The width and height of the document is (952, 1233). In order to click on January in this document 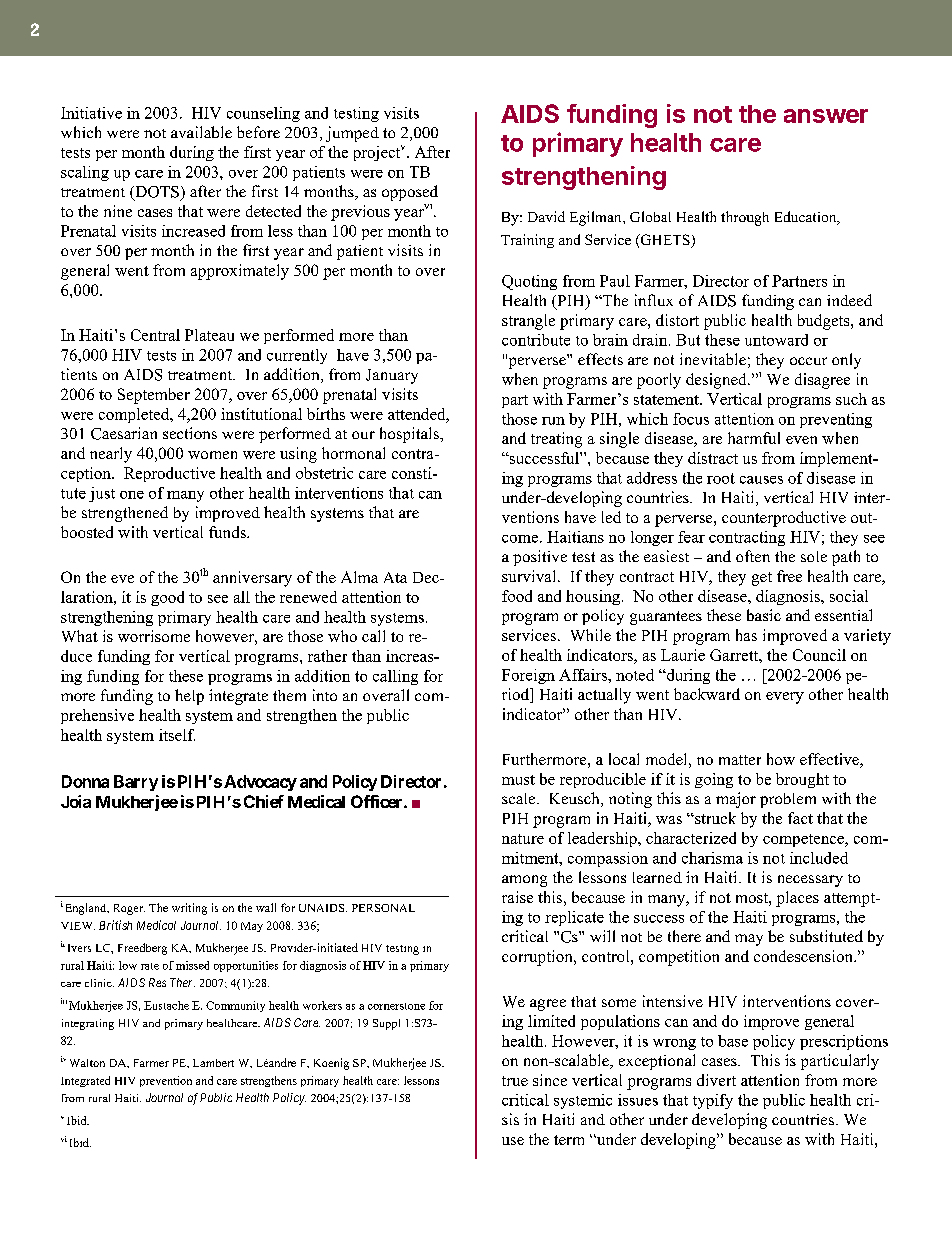, I will do `click(392, 376)`.
